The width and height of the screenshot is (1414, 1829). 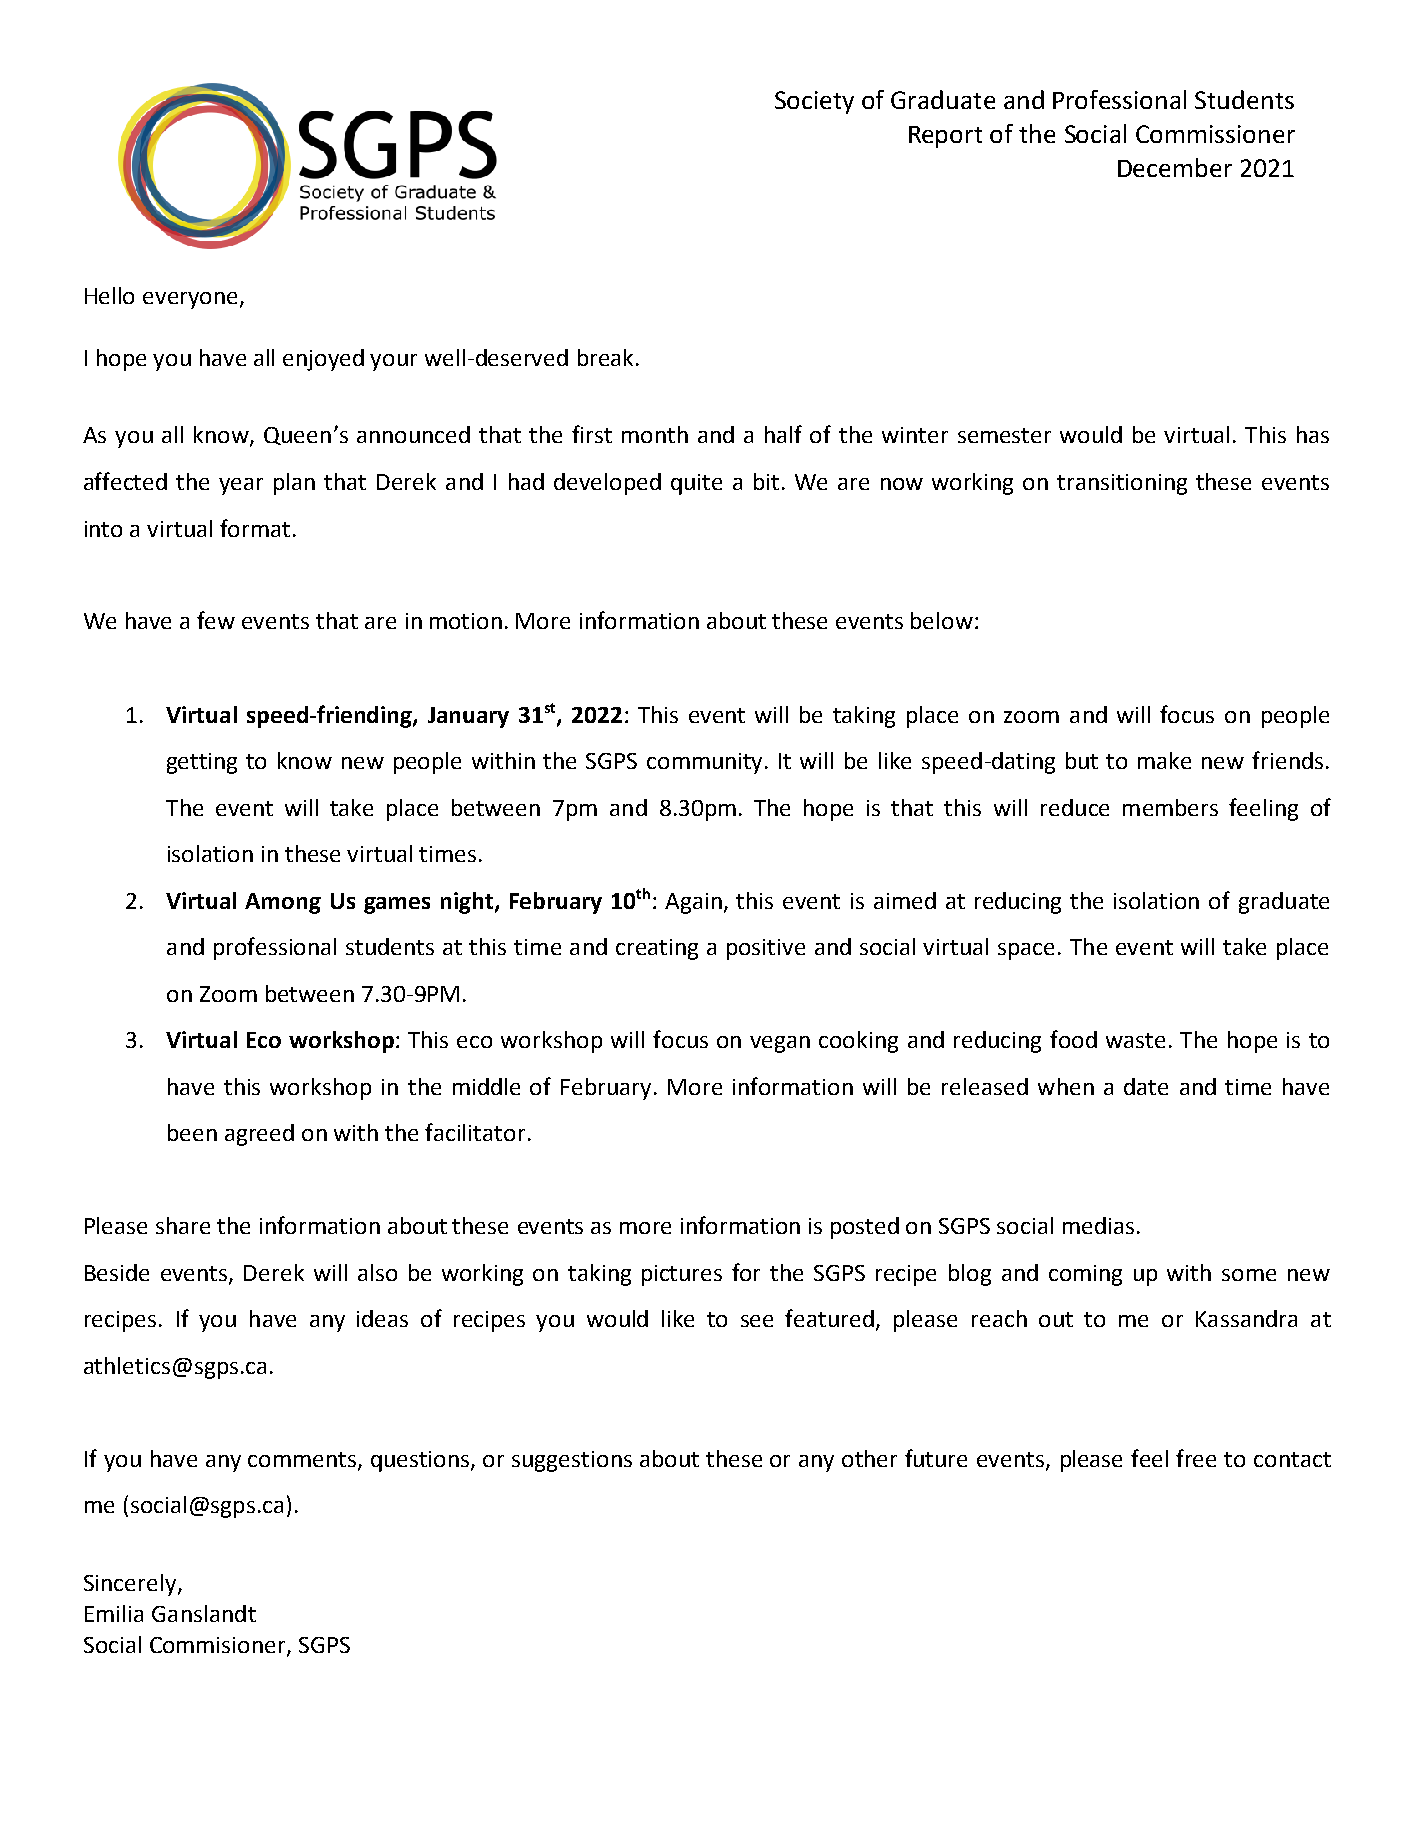 What do you see at coordinates (1170, 807) in the screenshot?
I see `members` at bounding box center [1170, 807].
